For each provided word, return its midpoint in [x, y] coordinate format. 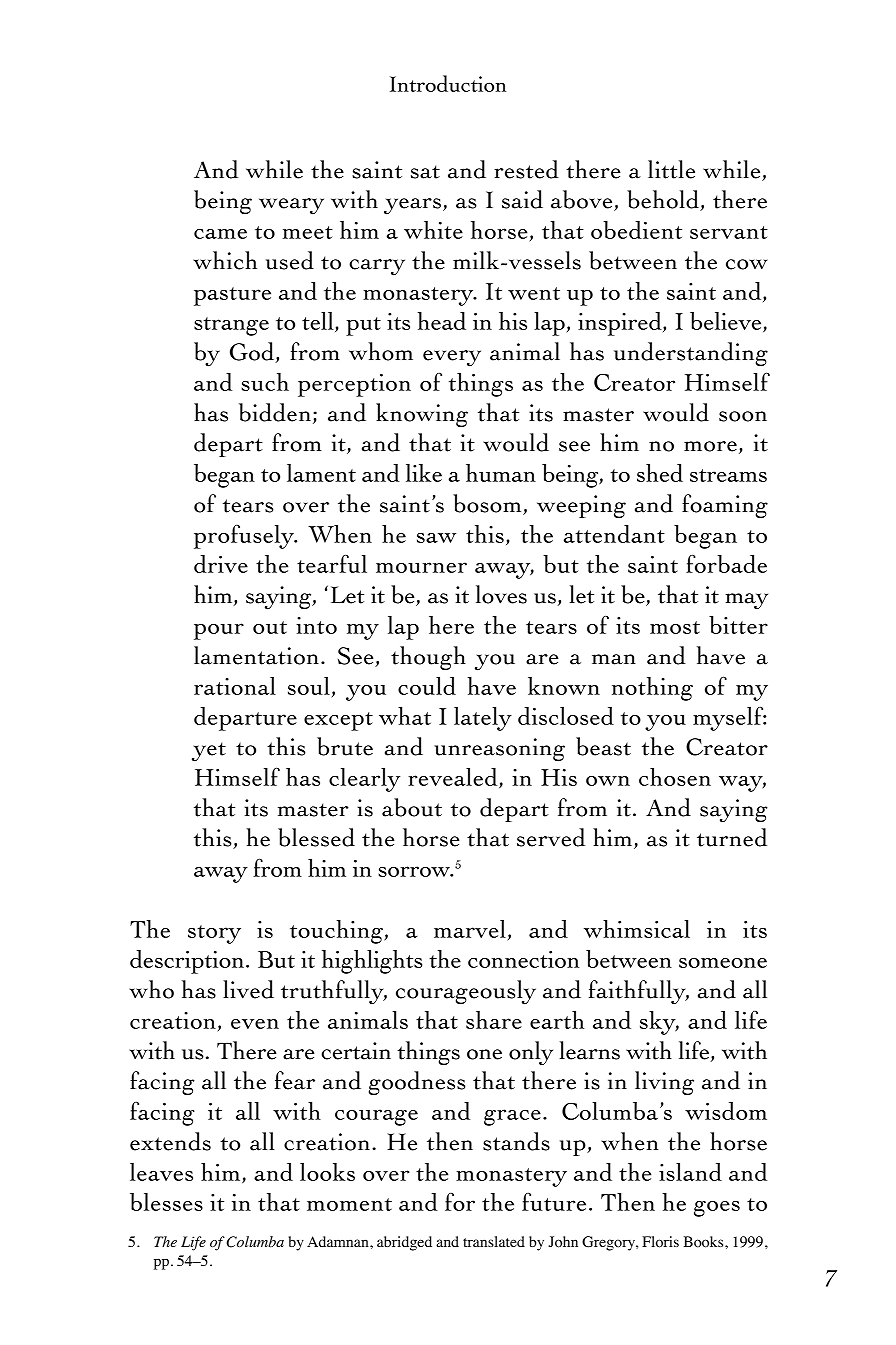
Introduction [448, 83]
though [428, 658]
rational [235, 686]
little [671, 169]
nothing [652, 689]
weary [291, 206]
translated [494, 1241]
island [690, 1172]
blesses [166, 1202]
